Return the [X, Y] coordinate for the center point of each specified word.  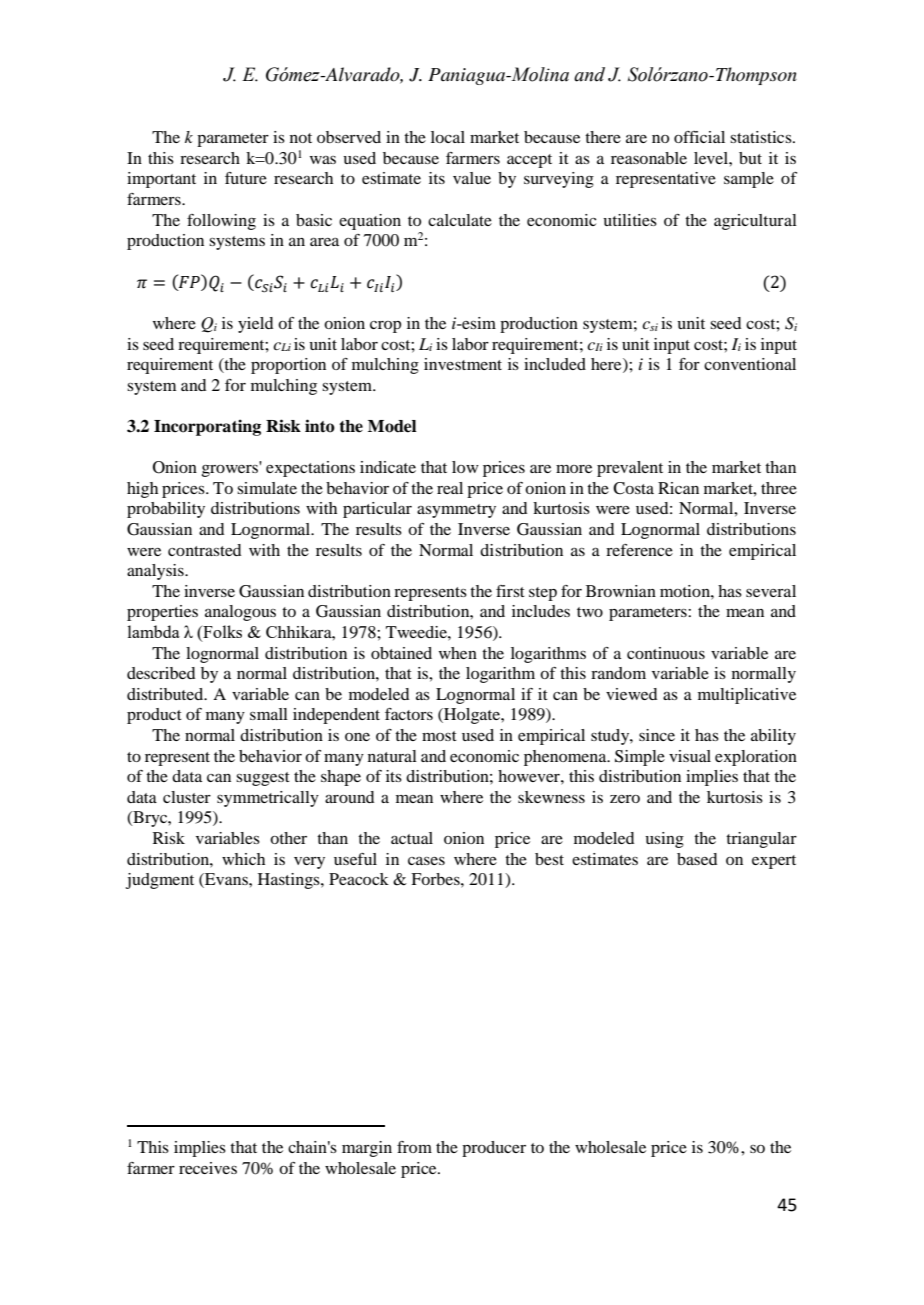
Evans [226, 880]
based [697, 859]
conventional [750, 364]
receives [208, 1168]
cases [426, 861]
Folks [221, 633]
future [246, 178]
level [712, 158]
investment [463, 364]
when [458, 653]
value [472, 178]
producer [494, 1149]
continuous [666, 653]
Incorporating [207, 427]
